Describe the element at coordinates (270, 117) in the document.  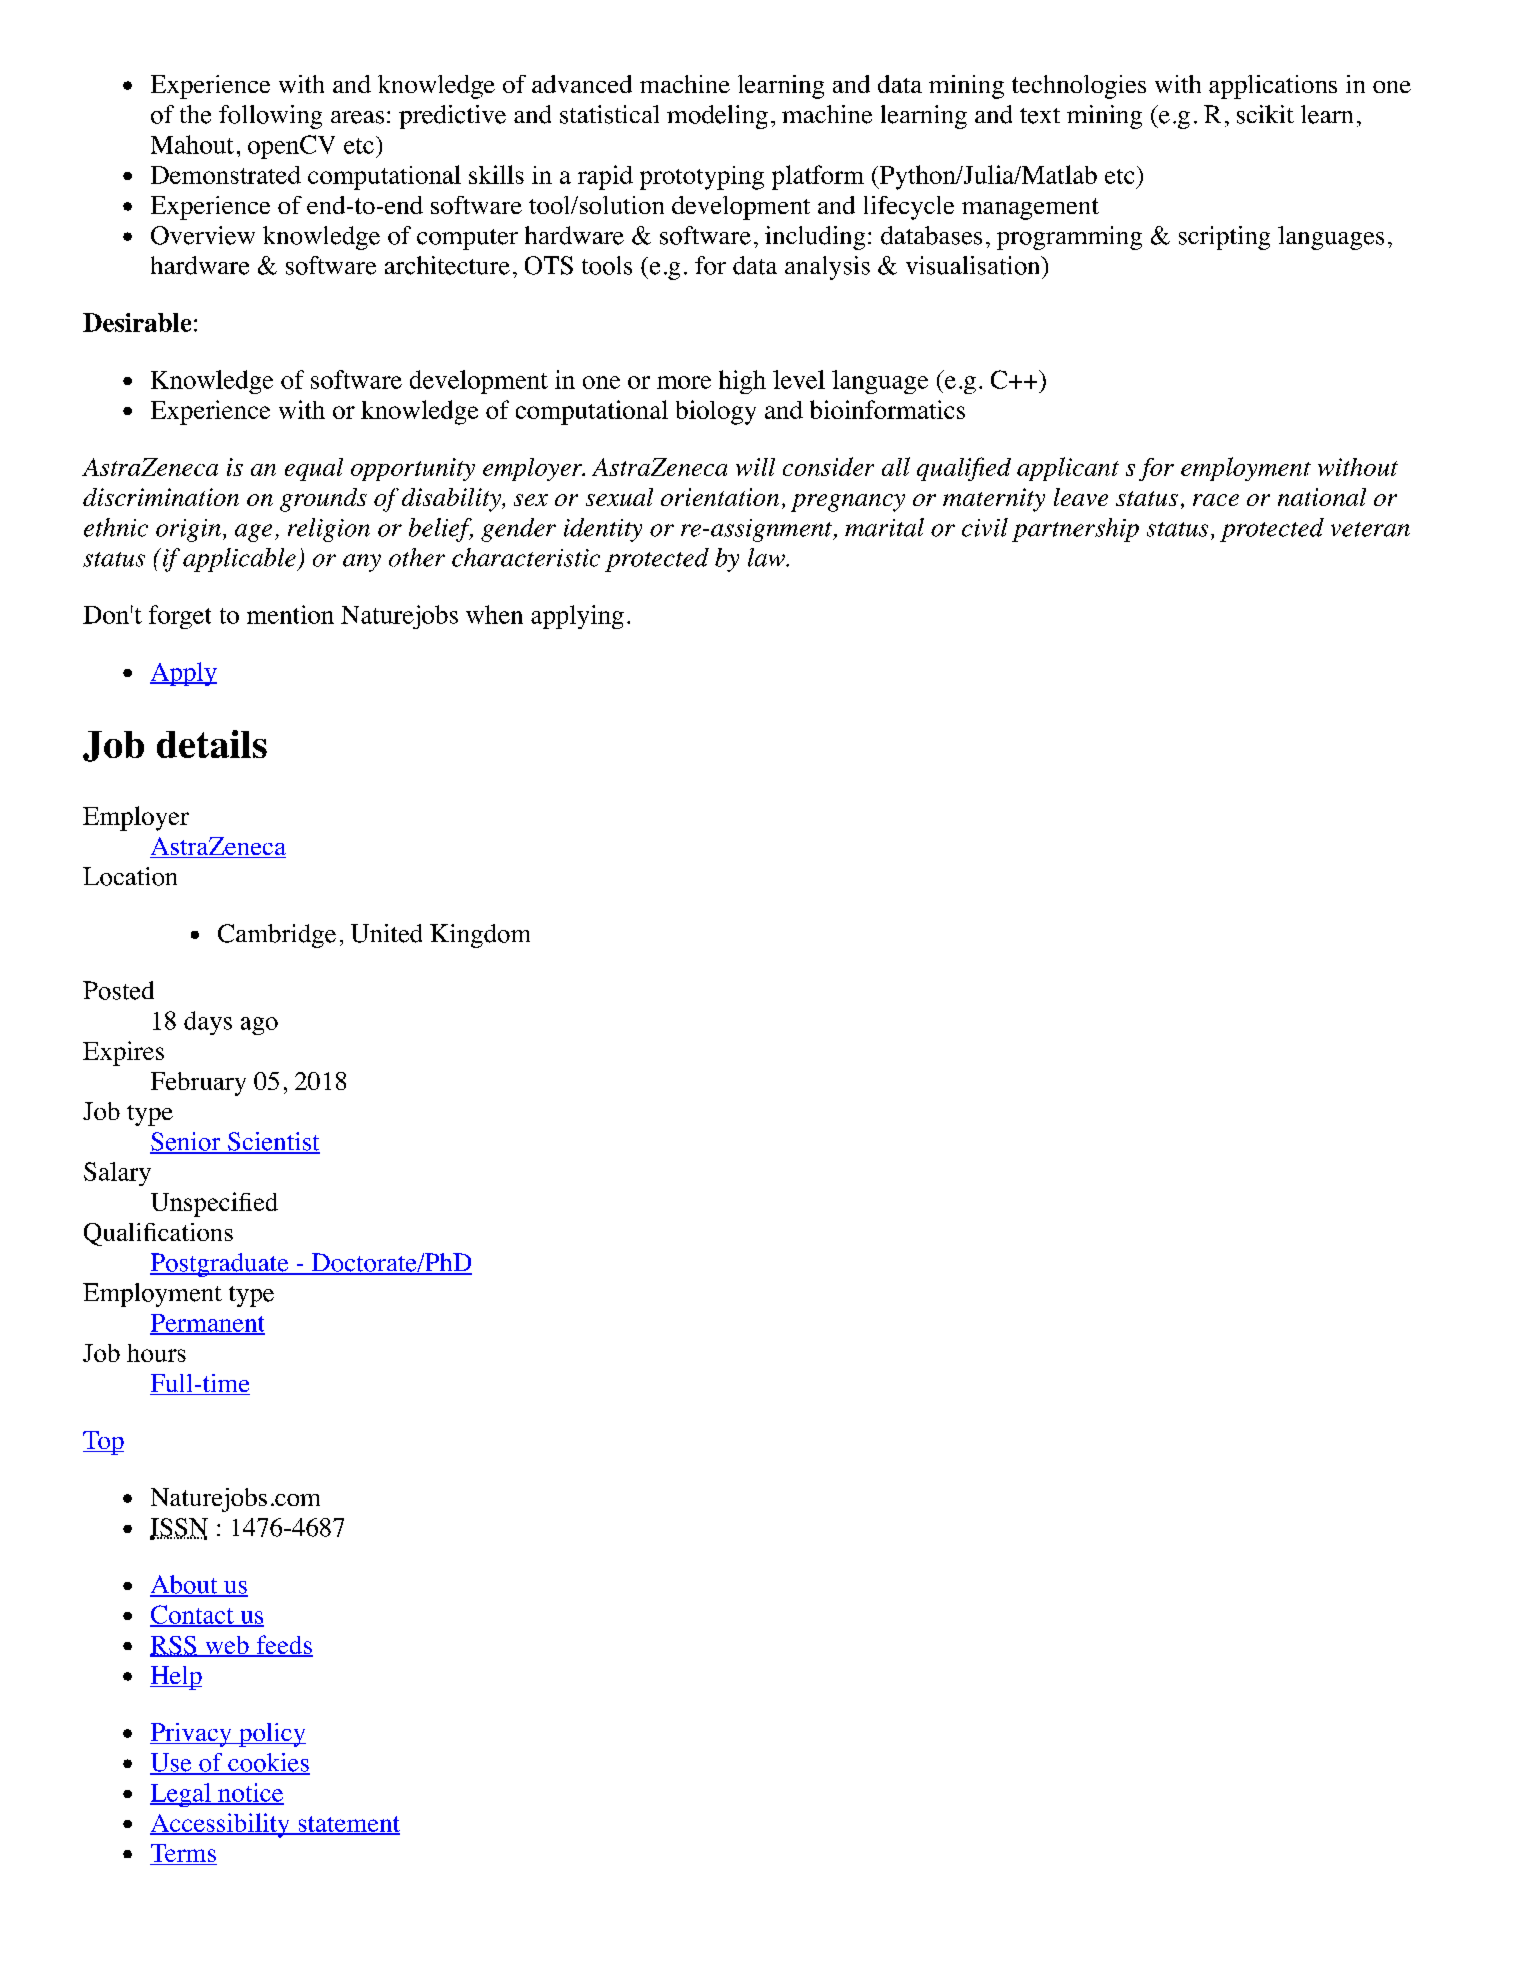
I see `following` at that location.
